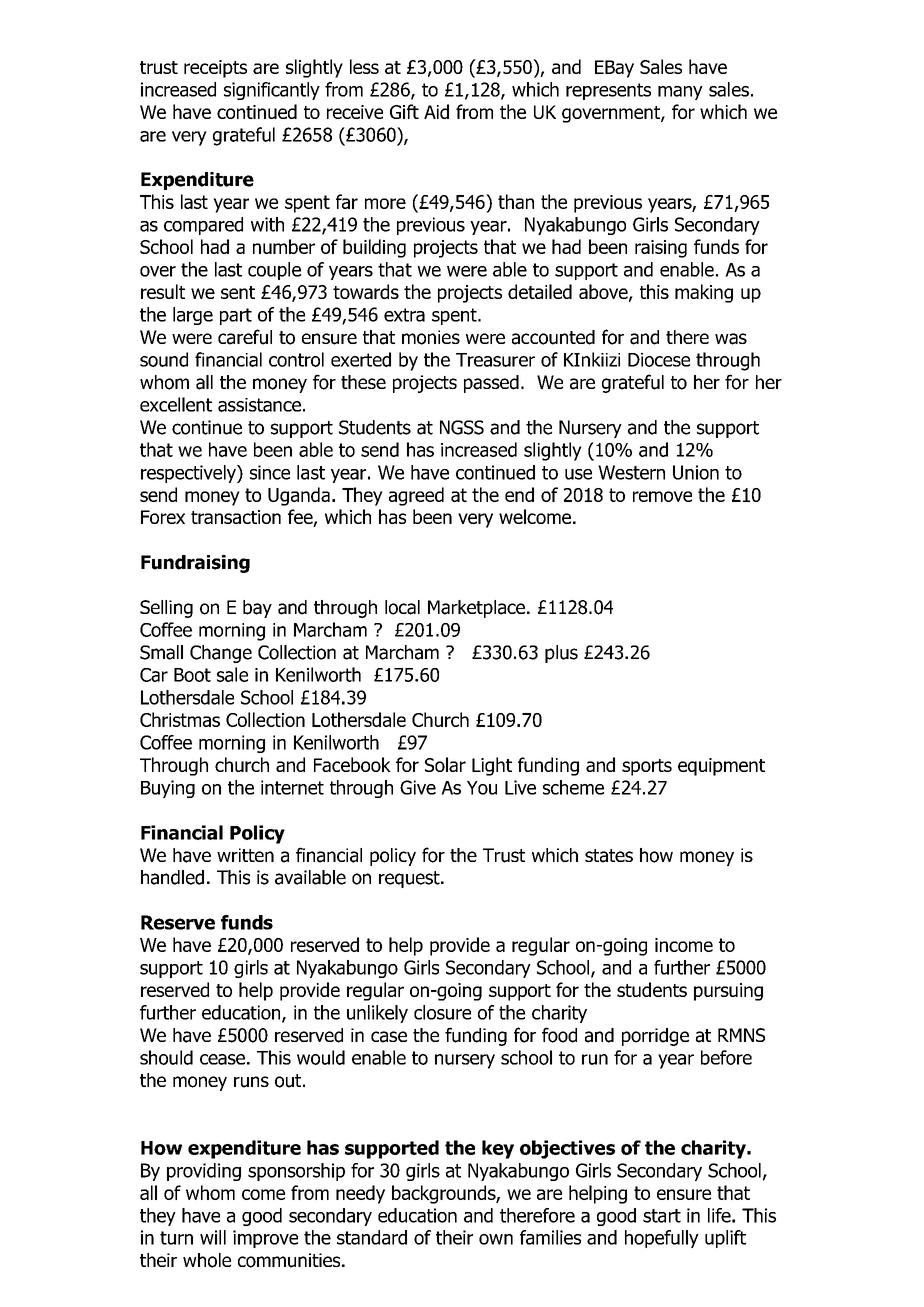 This screenshot has height=1307, width=924. I want to click on transaction, so click(236, 517).
